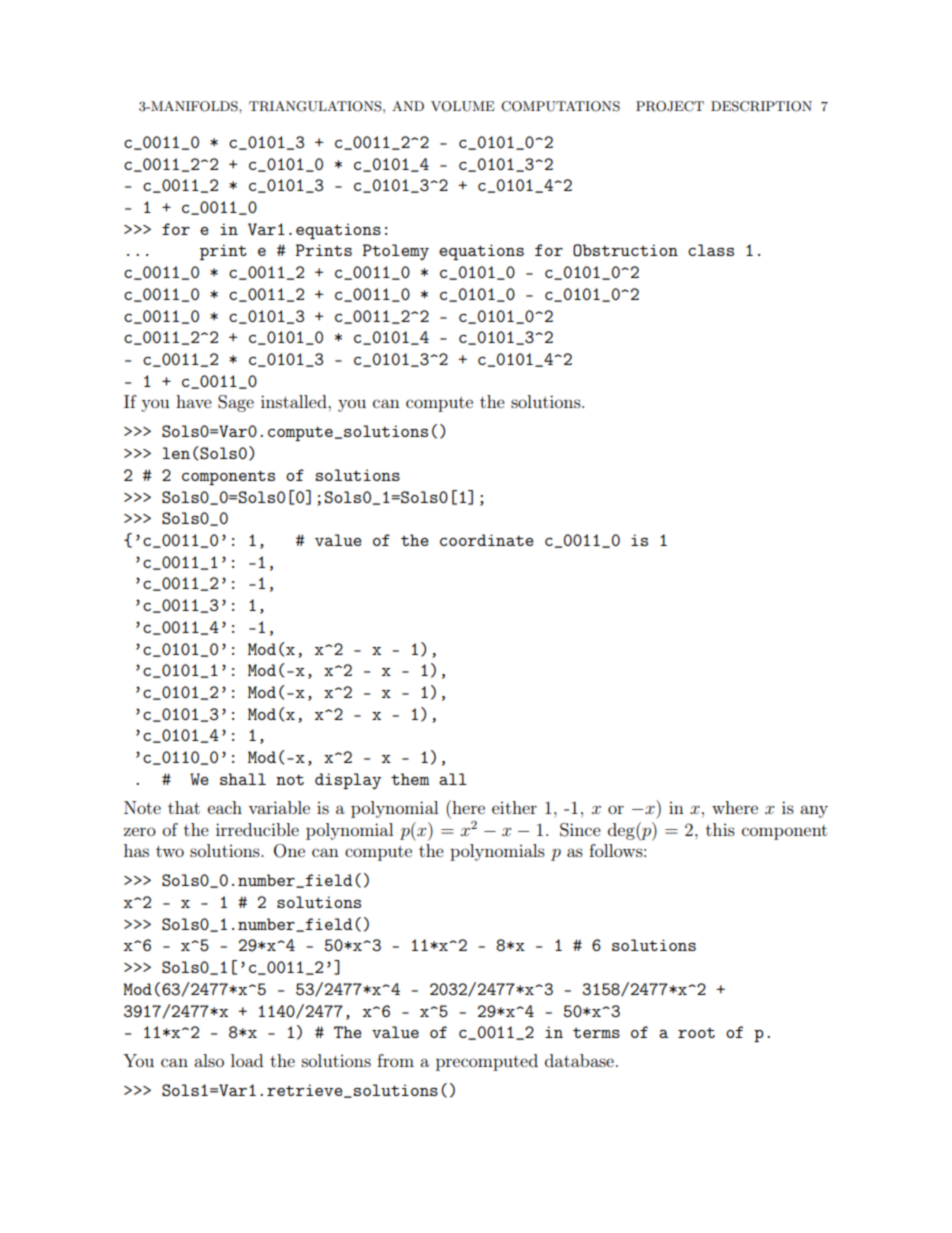 This page has width=952, height=1233. What do you see at coordinates (209, 1060) in the page?
I see `also` at bounding box center [209, 1060].
